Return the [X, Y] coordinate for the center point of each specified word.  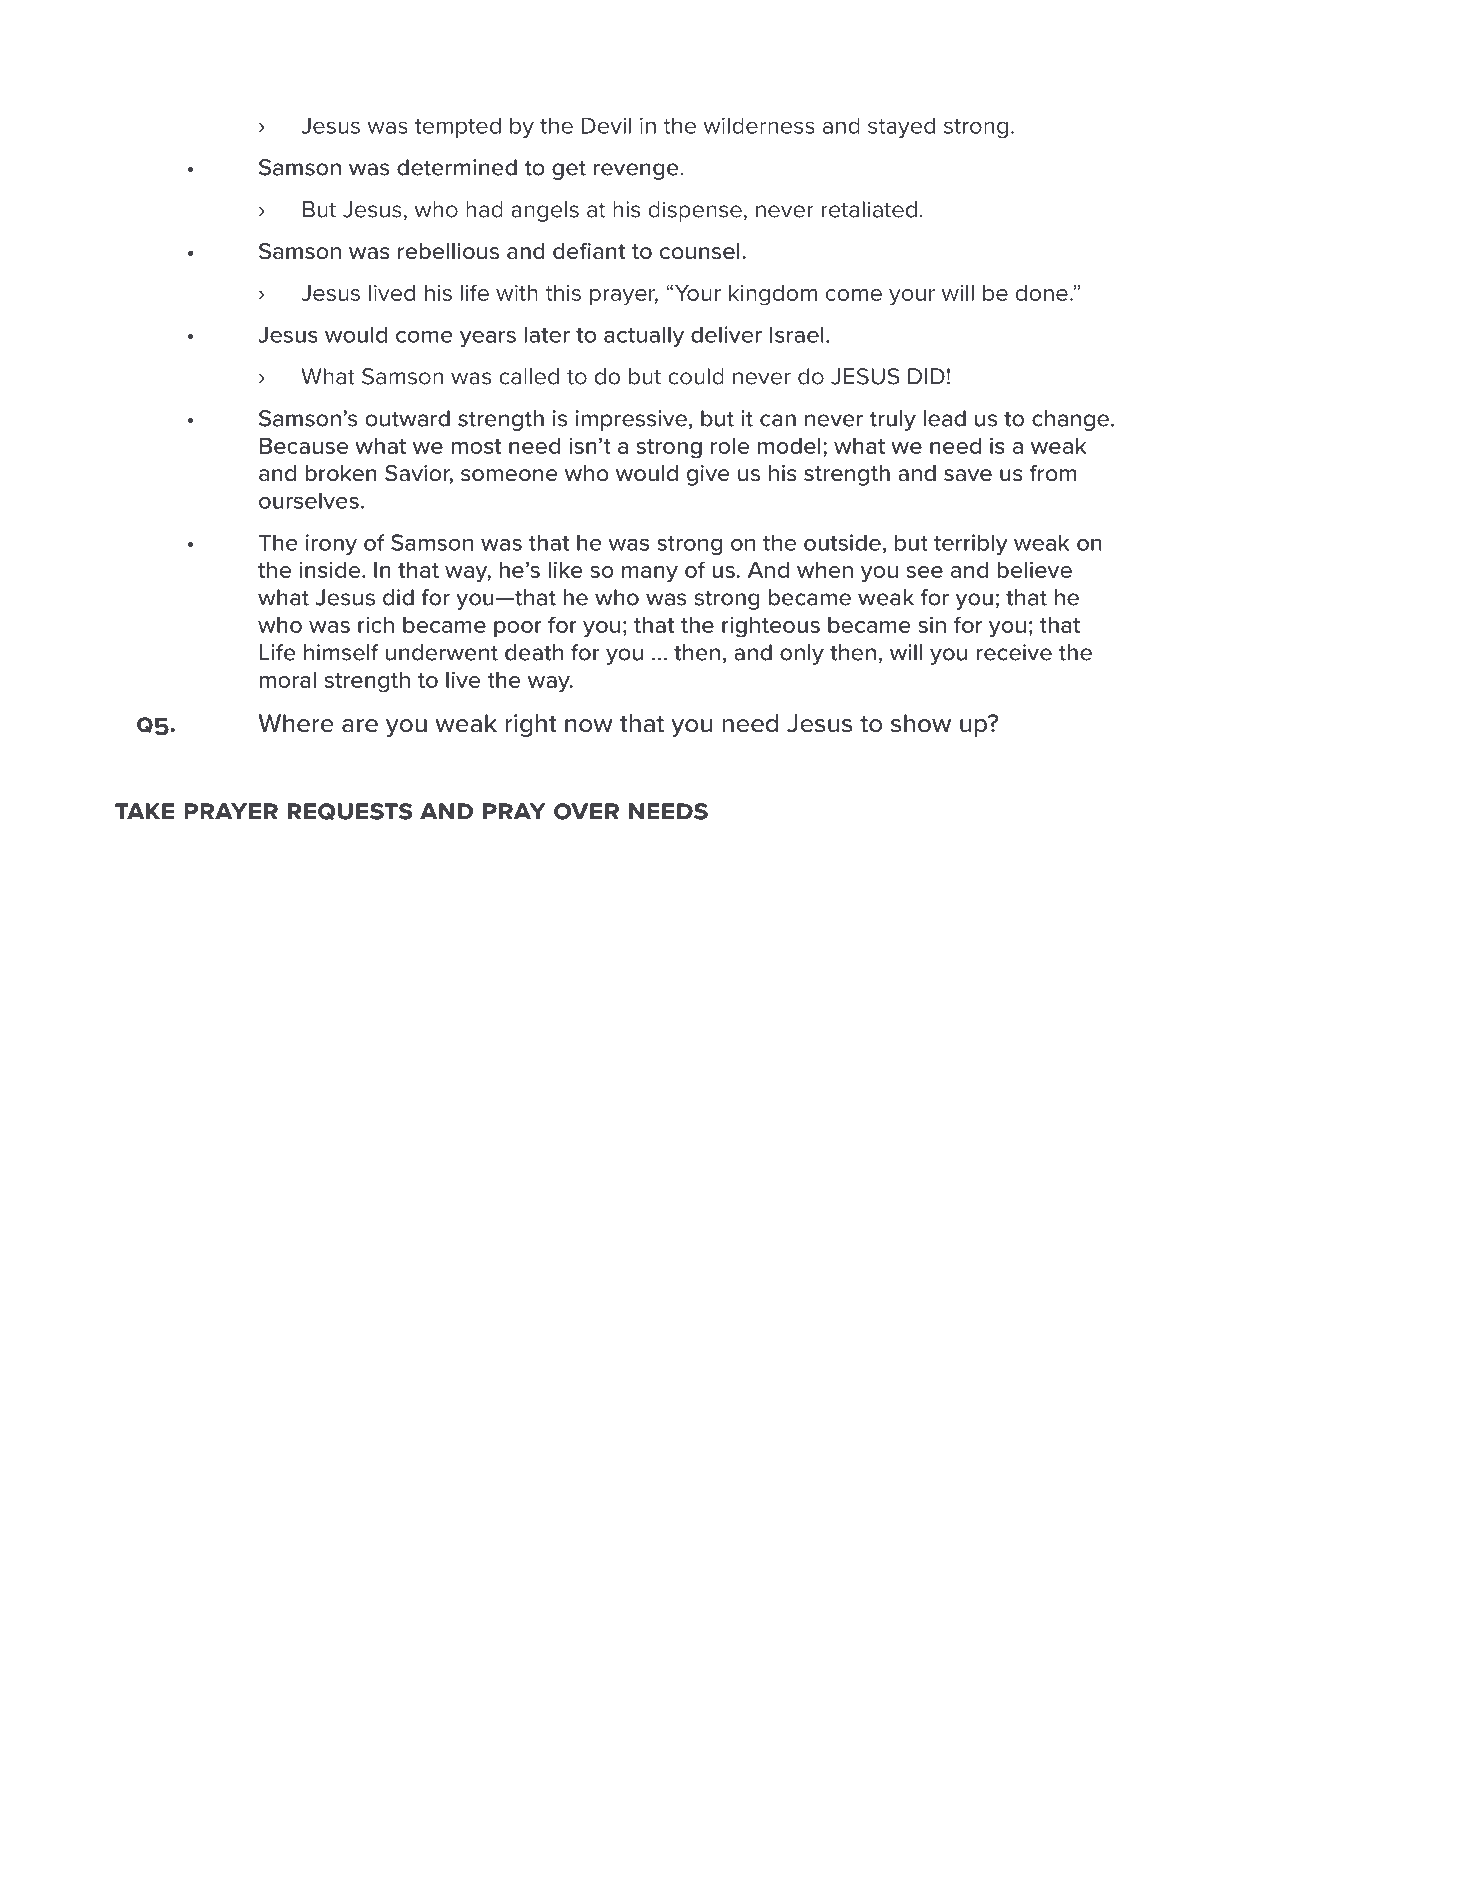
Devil [606, 125]
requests [350, 811]
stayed [901, 127]
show [921, 723]
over [586, 811]
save [968, 475]
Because [304, 446]
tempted [458, 127]
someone [509, 475]
